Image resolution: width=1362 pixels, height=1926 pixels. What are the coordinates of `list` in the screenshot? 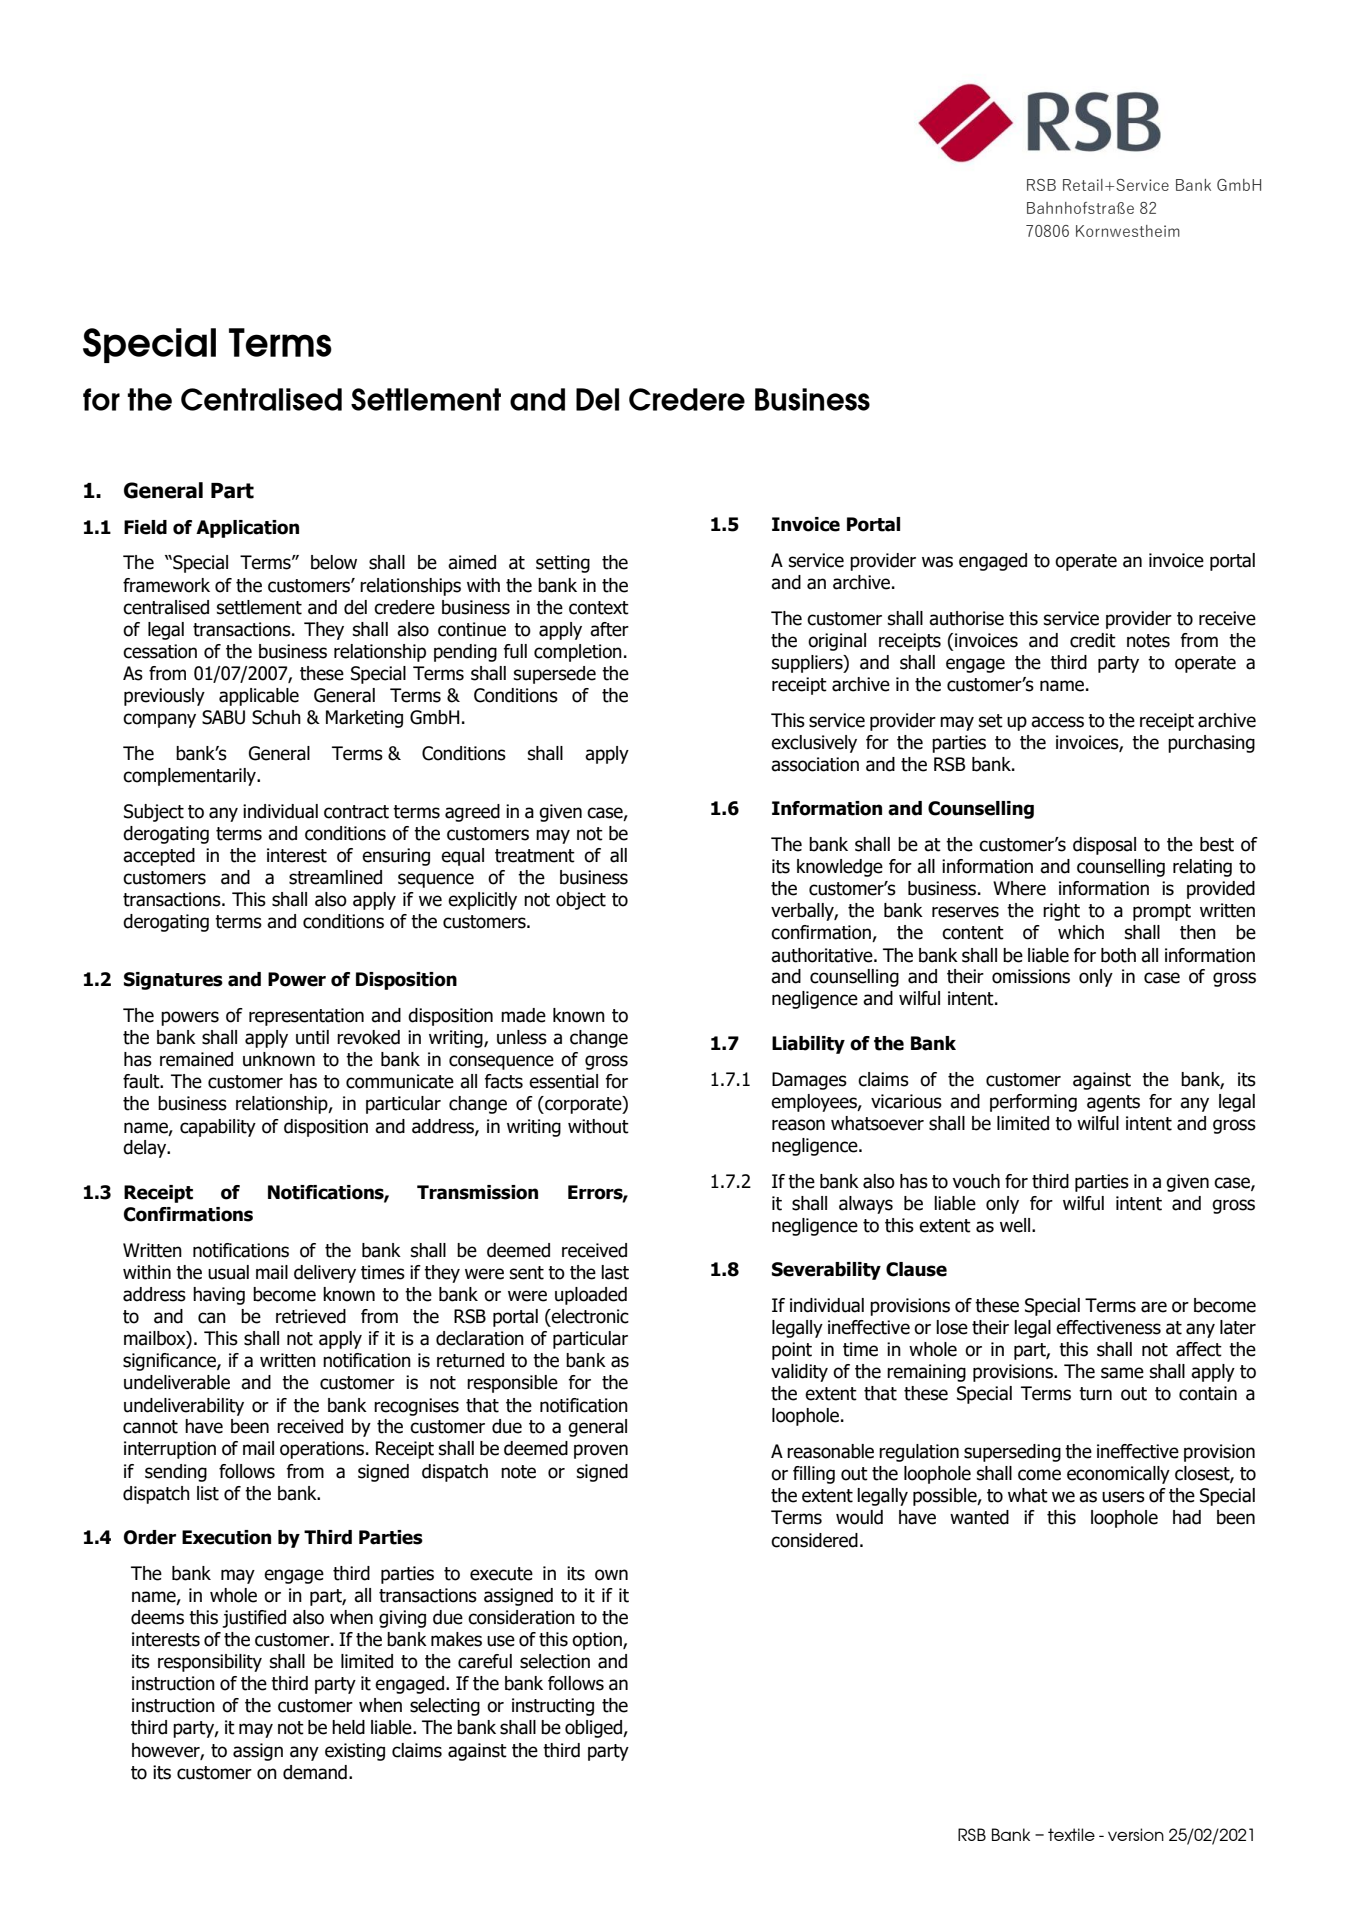 It's located at (208, 1493).
